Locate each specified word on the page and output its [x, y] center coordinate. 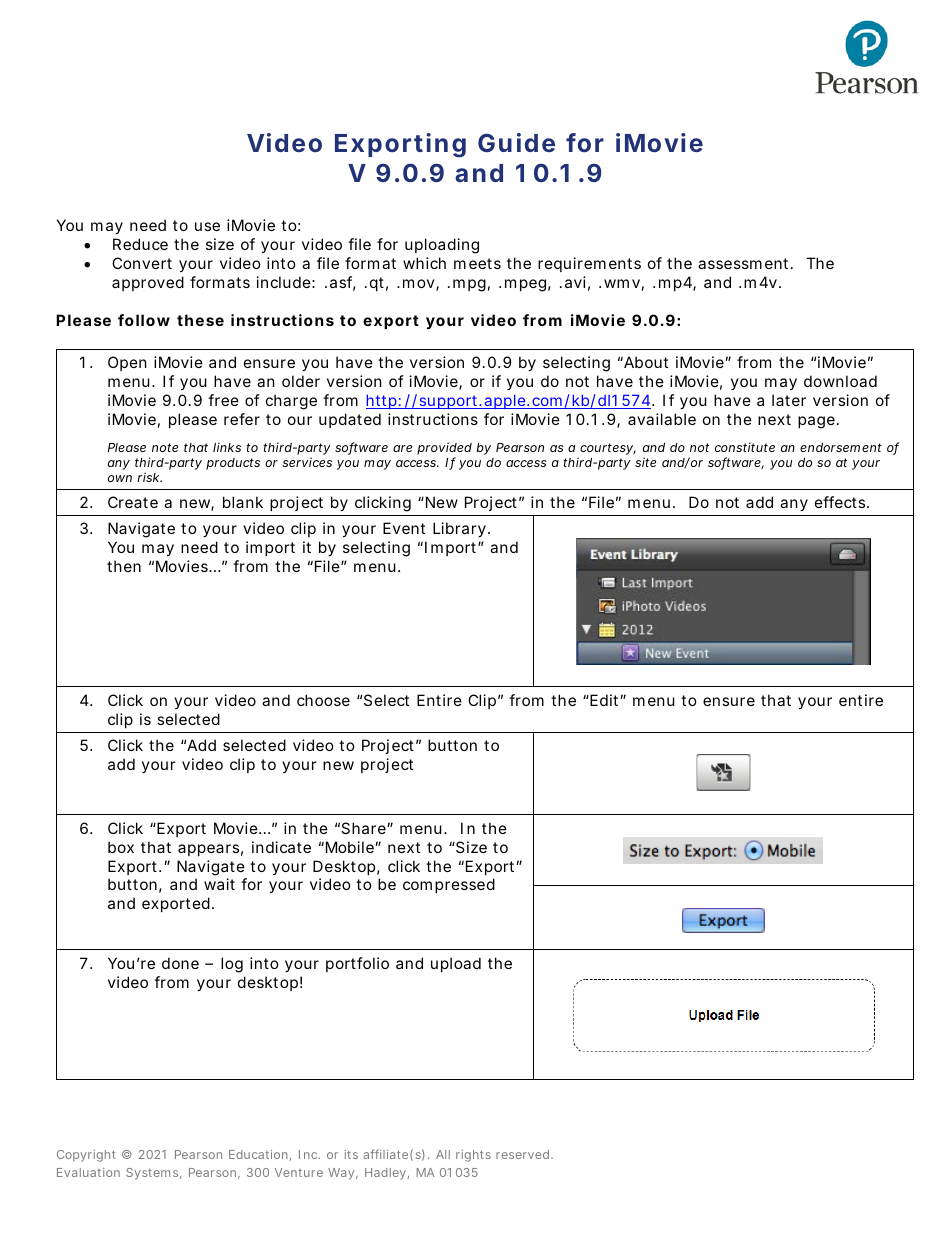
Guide [516, 142]
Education [258, 1154]
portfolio [357, 964]
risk [149, 477]
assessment [745, 263]
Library [459, 529]
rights [473, 1156]
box [121, 847]
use [207, 226]
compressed [449, 885]
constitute [745, 447]
